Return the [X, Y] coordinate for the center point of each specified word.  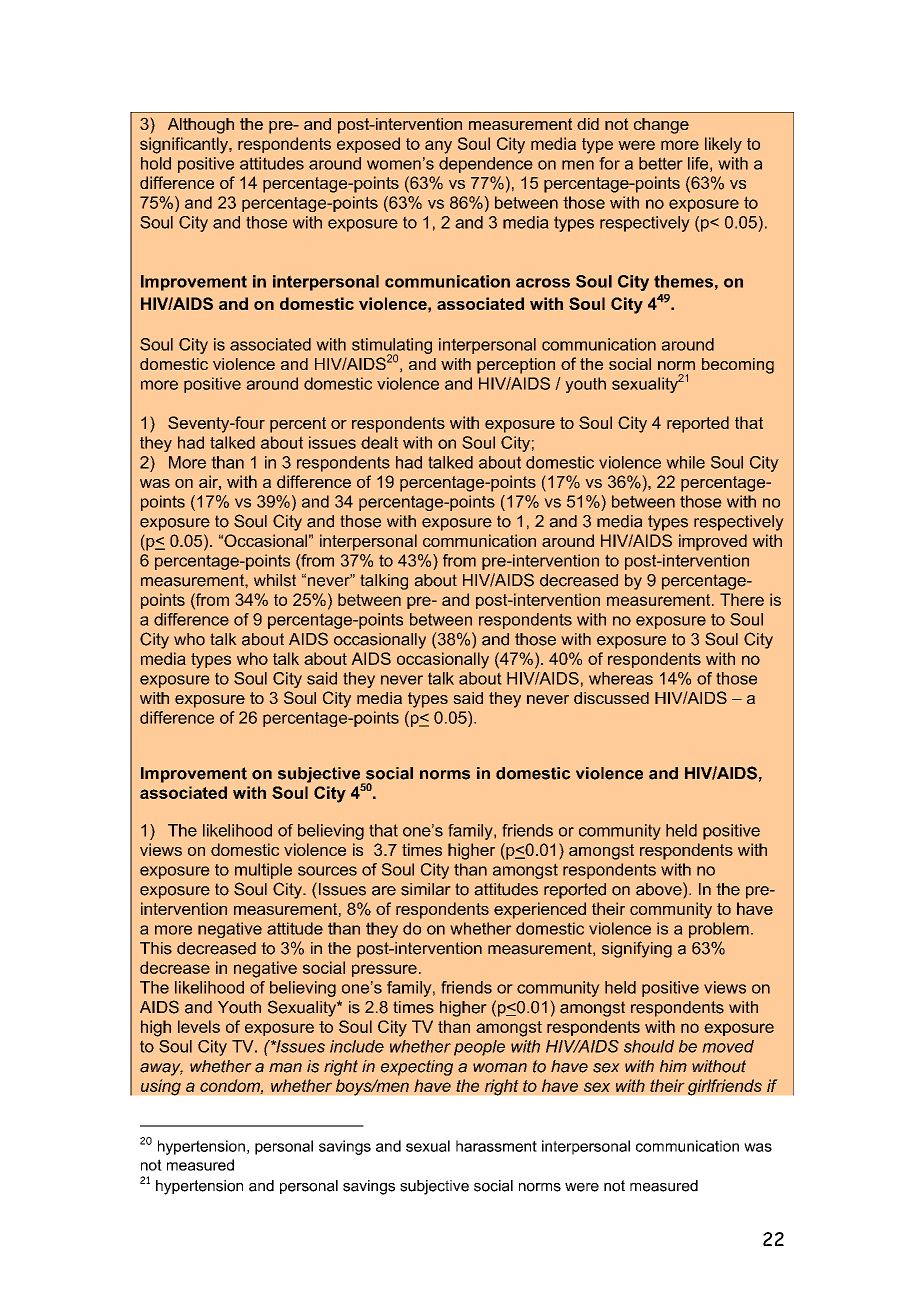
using [161, 1087]
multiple [263, 871]
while [685, 462]
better [661, 163]
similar [426, 889]
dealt [379, 442]
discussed [611, 698]
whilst [275, 580]
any [438, 147]
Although [201, 126]
